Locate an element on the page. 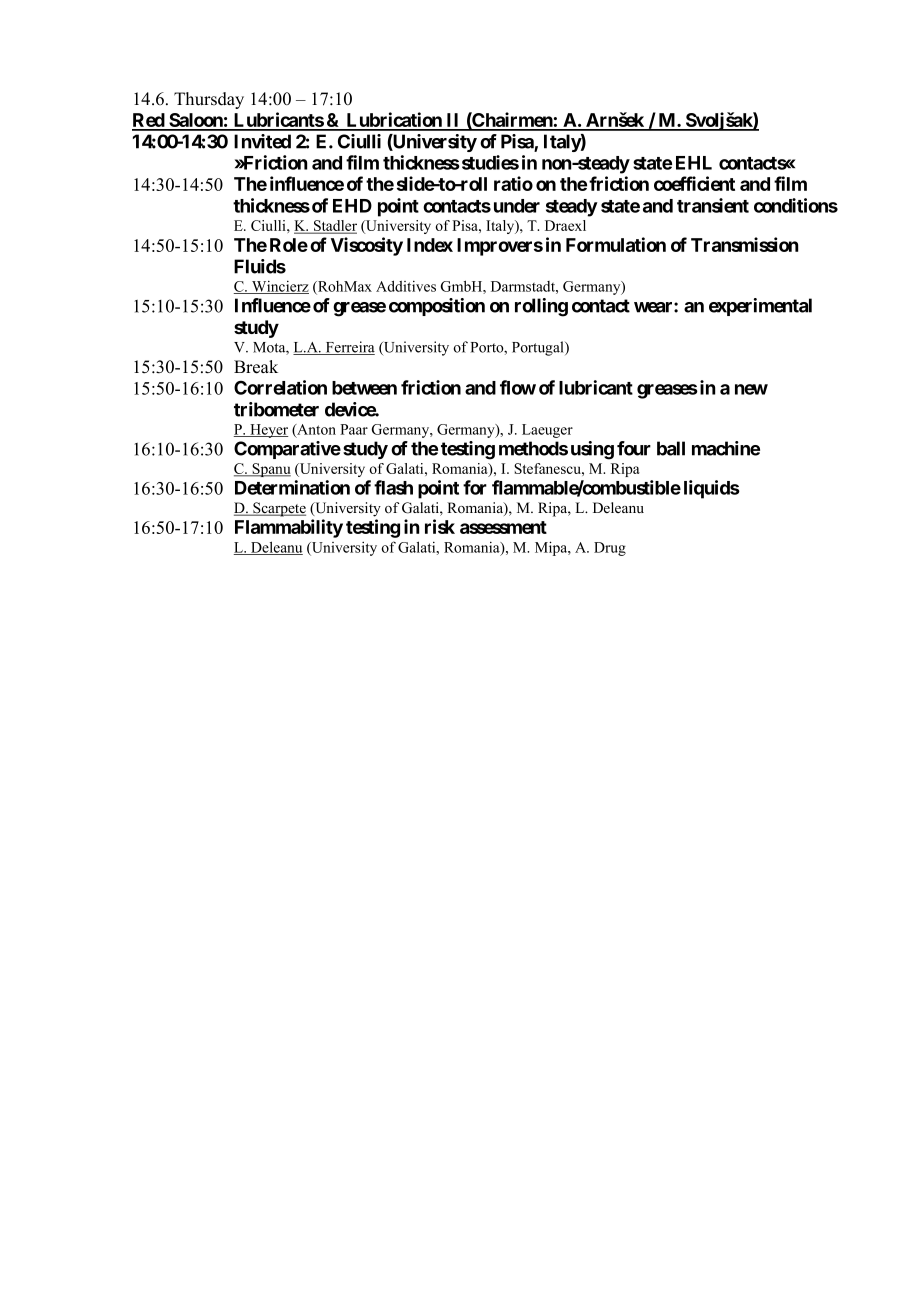 The image size is (924, 1308). Role is located at coordinates (289, 245).
